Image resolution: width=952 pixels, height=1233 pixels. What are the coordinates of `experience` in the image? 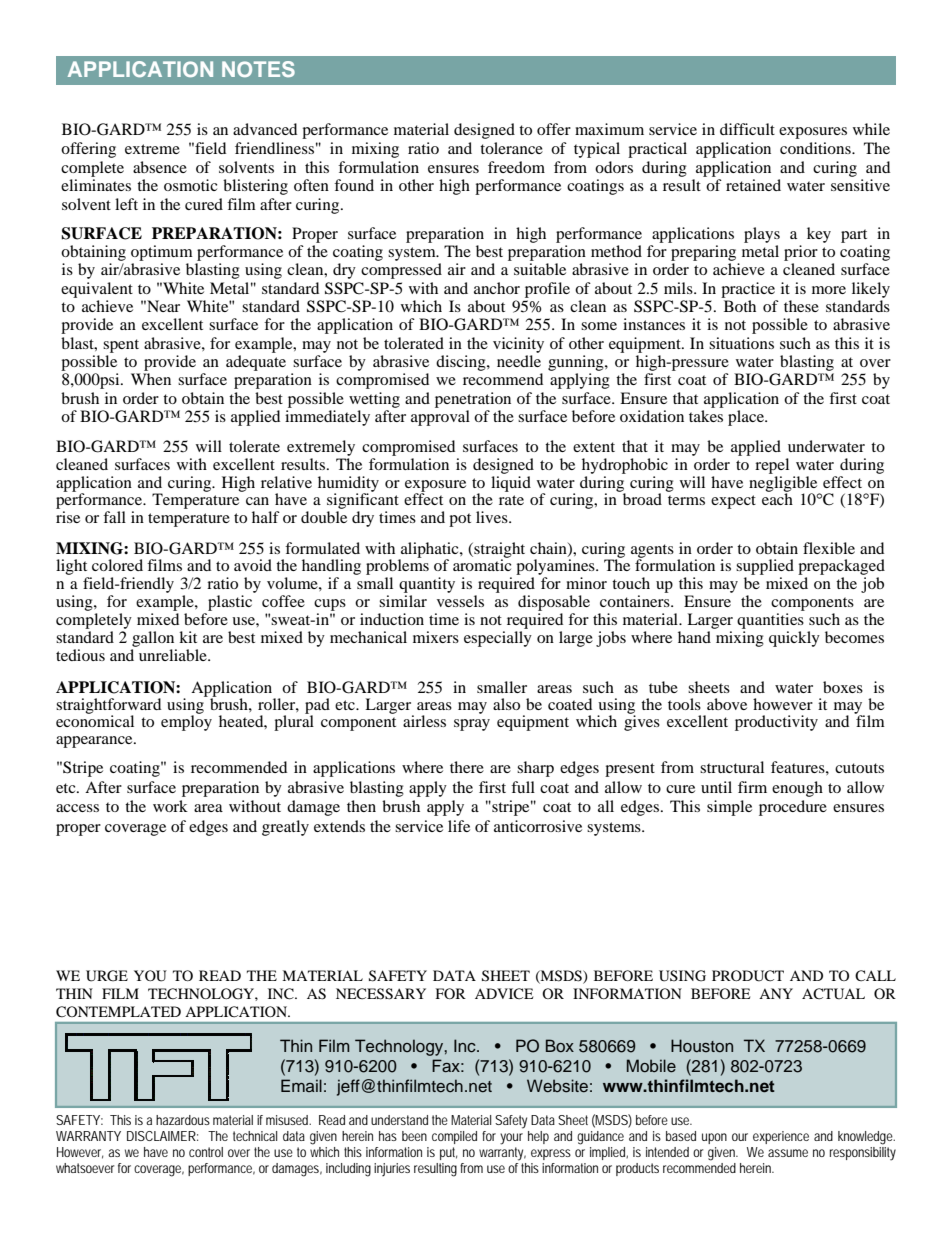 It's located at (781, 1137).
